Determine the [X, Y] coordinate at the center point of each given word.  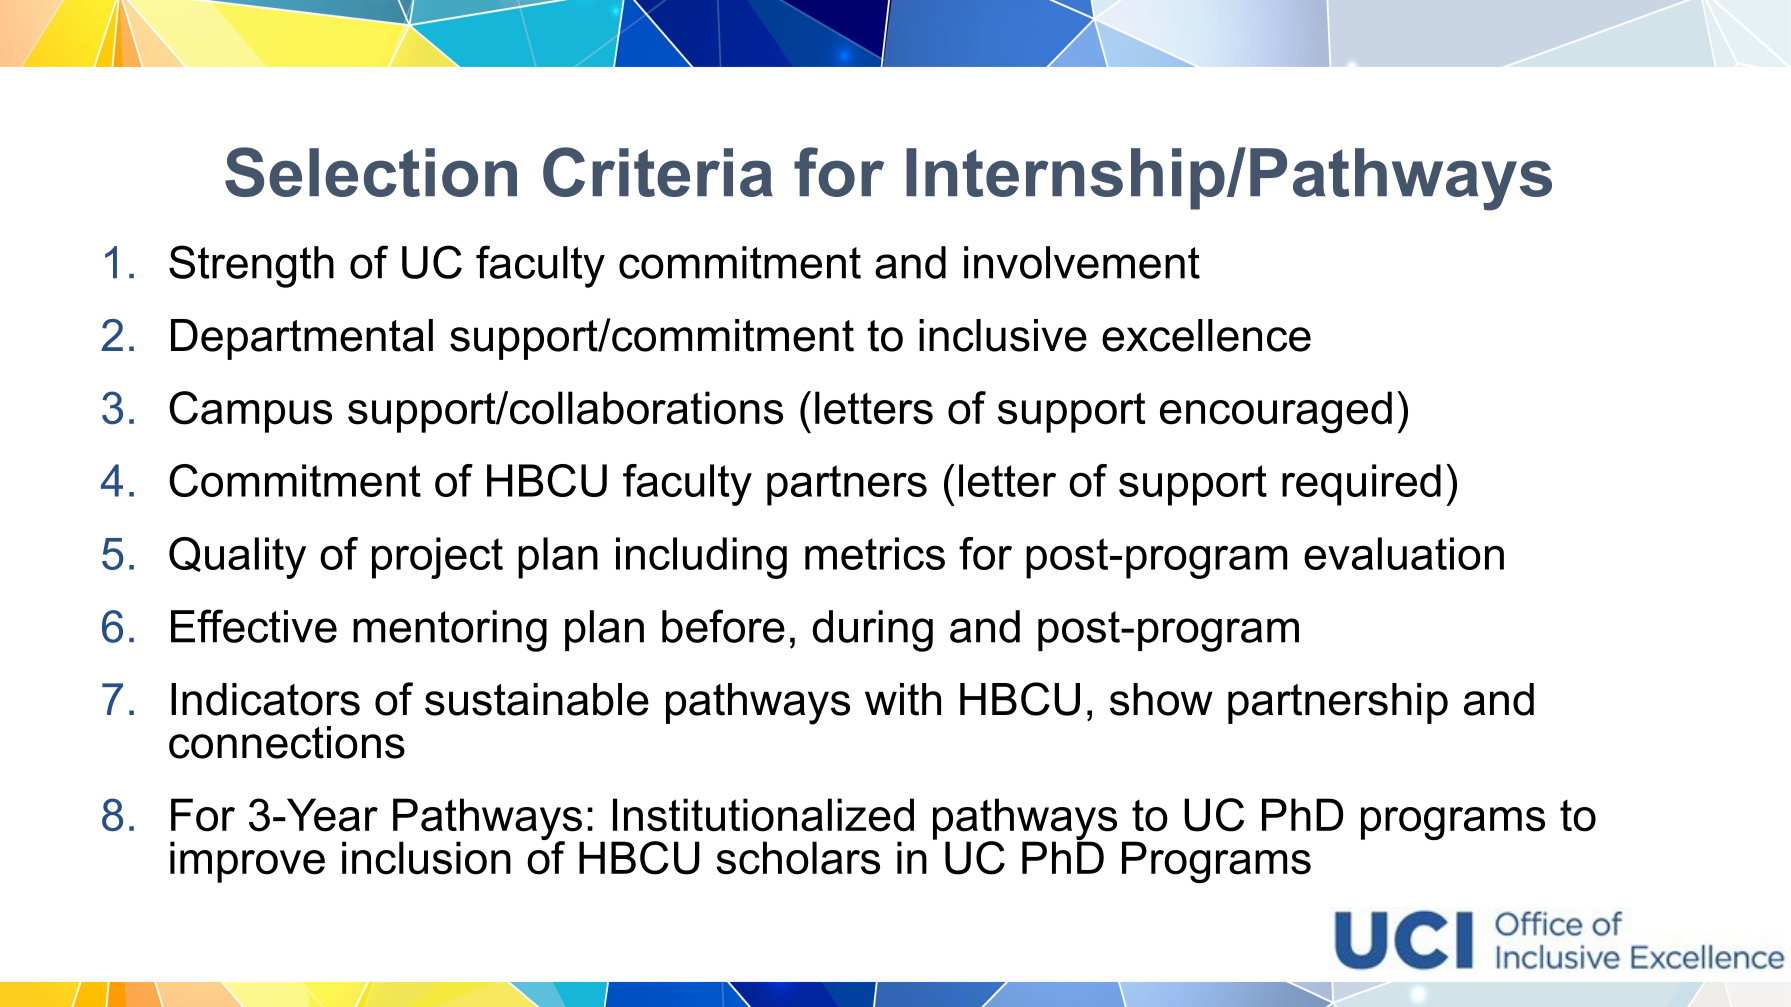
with [903, 699]
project [437, 558]
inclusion [426, 858]
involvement [1082, 262]
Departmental [302, 339]
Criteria [658, 172]
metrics [875, 553]
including [701, 558]
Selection [371, 172]
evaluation [1404, 553]
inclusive [1003, 335]
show [1161, 699]
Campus [250, 412]
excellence [1206, 335]
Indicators [265, 699]
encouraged [1276, 412]
